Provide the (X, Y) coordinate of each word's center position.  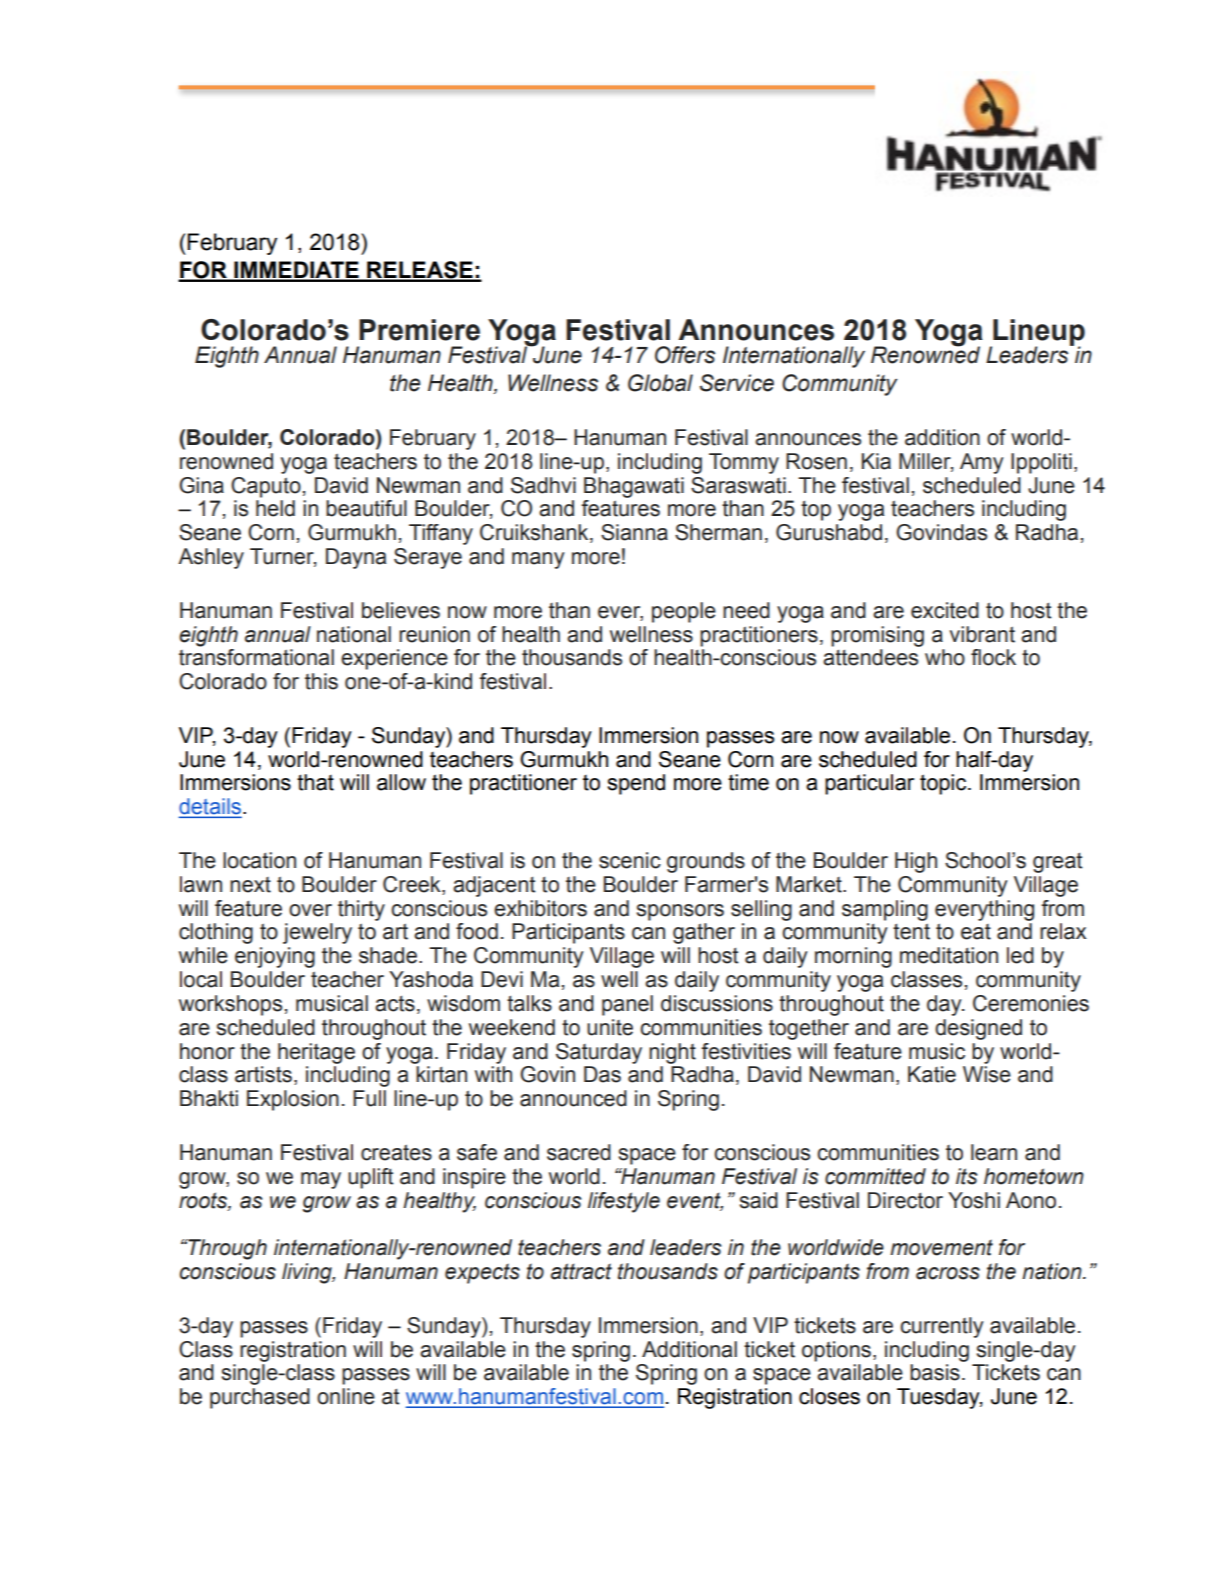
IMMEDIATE (296, 271)
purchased (260, 1398)
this (321, 681)
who (945, 657)
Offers (685, 355)
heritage (316, 1053)
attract (581, 1271)
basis (935, 1372)
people (684, 612)
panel (627, 1005)
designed (978, 1029)
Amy (981, 463)
